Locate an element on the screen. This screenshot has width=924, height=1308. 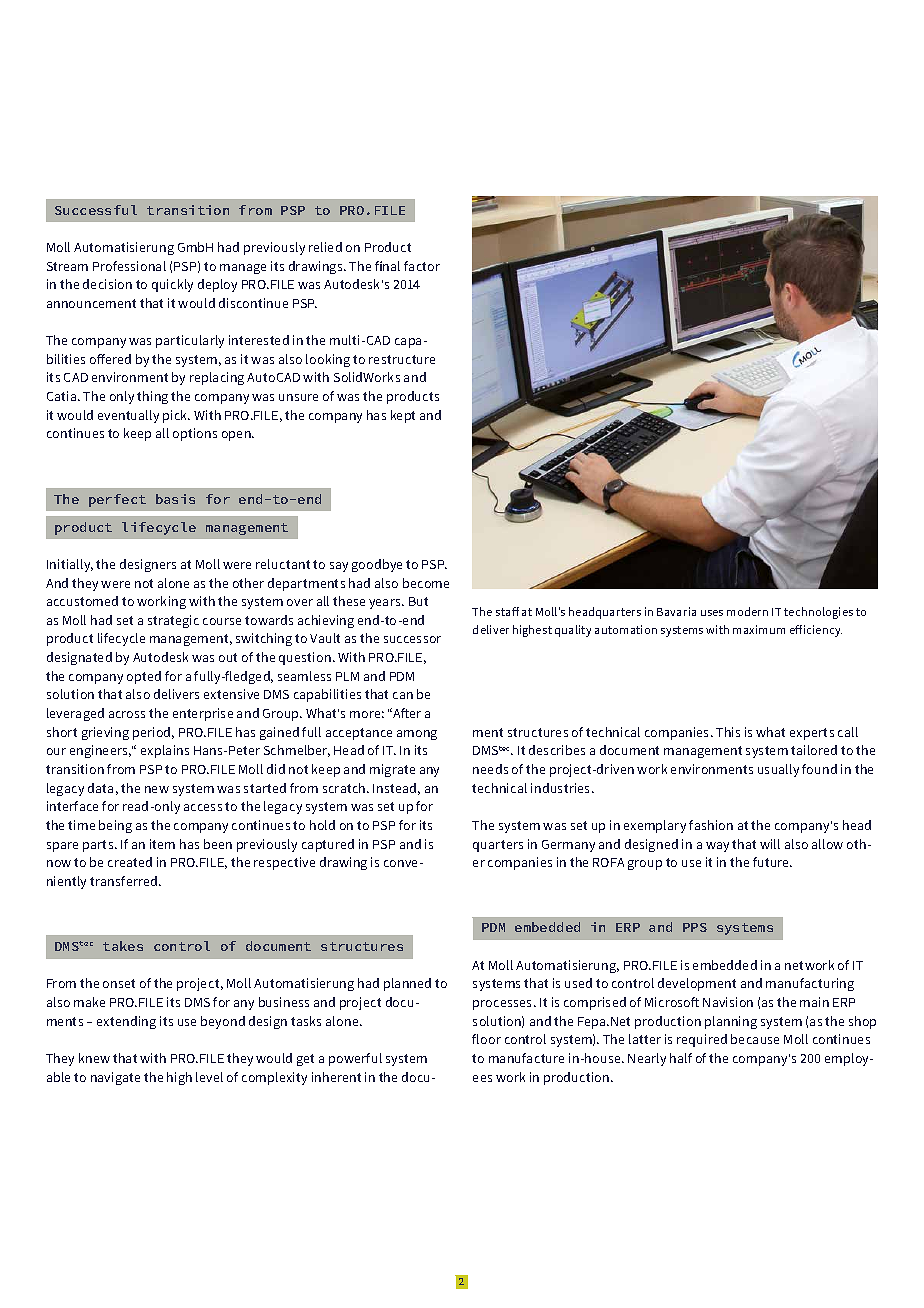
knew is located at coordinates (94, 1058).
